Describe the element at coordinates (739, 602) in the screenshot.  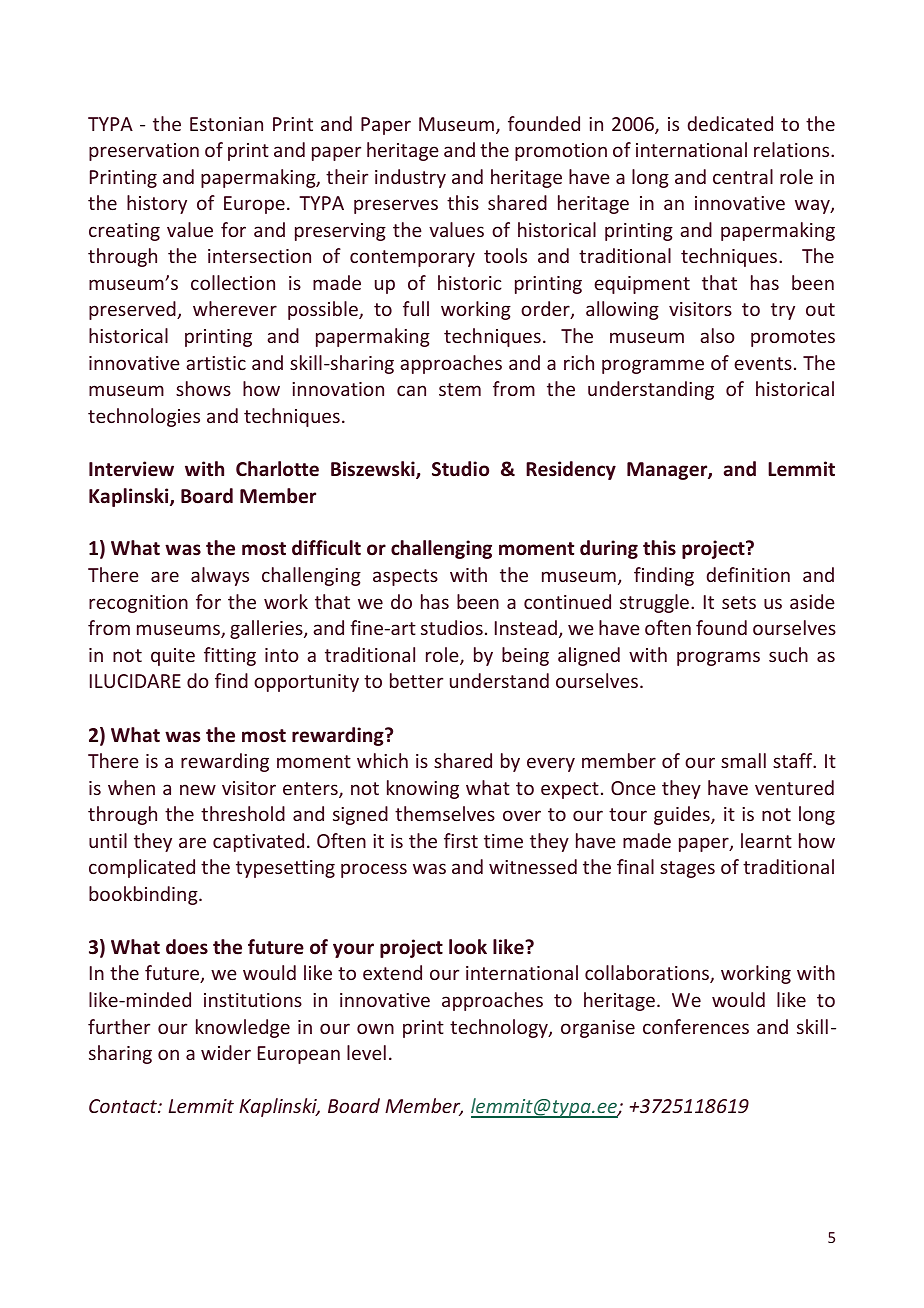
I see `sets` at that location.
